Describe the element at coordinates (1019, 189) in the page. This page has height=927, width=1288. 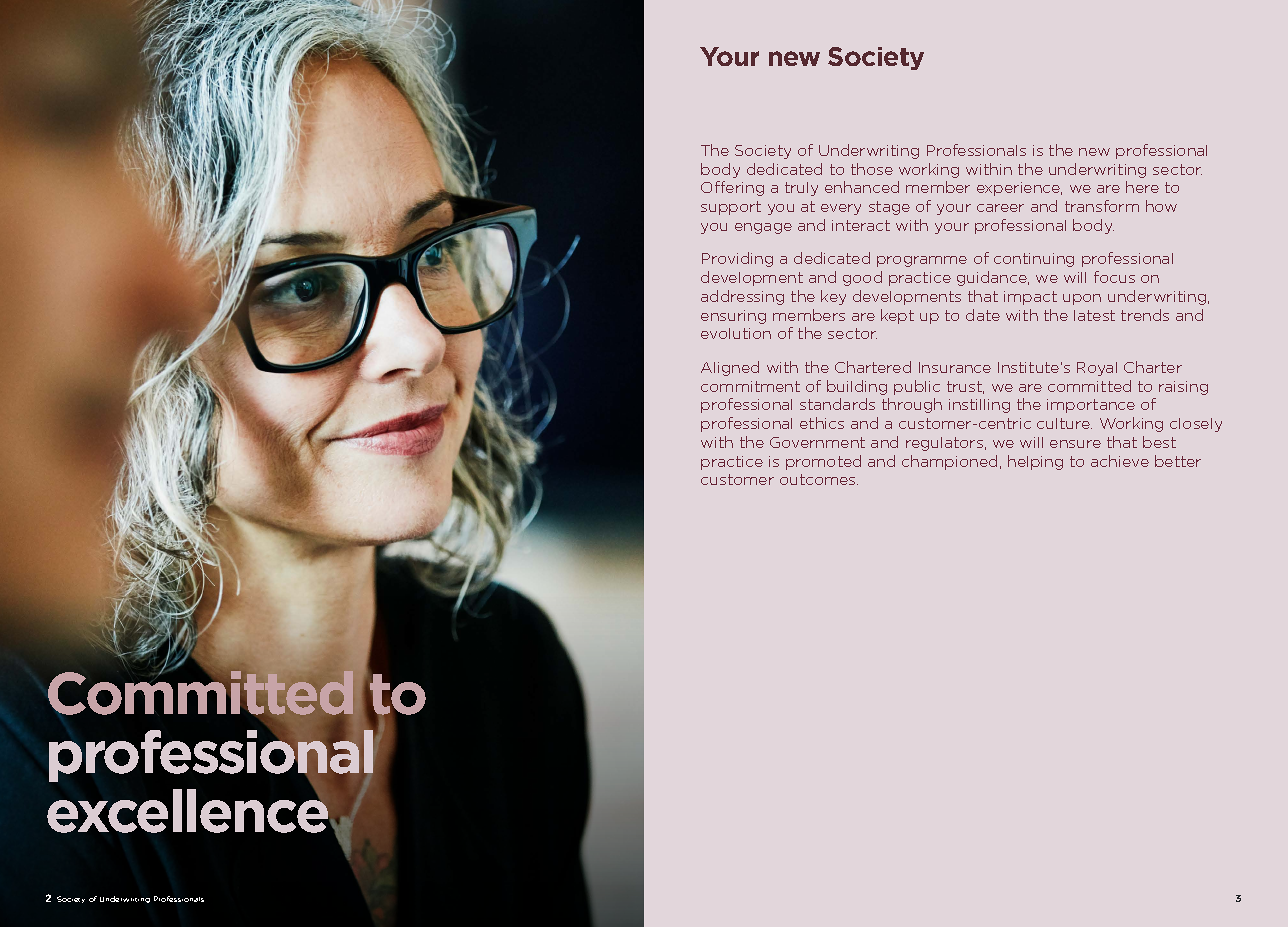
I see `experience` at that location.
